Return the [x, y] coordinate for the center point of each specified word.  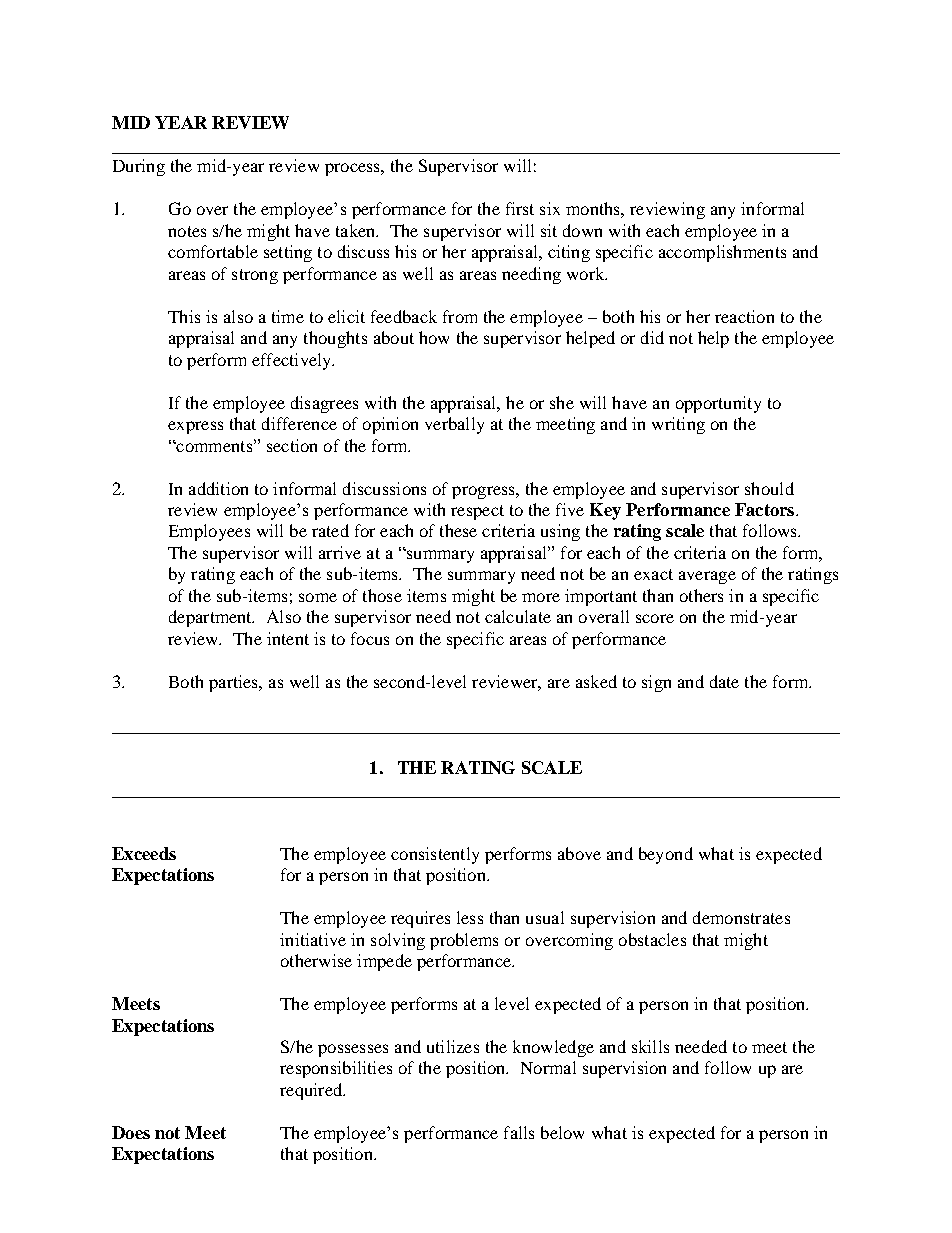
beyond [666, 855]
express [195, 427]
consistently [435, 855]
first [520, 208]
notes [187, 231]
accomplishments [722, 253]
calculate [518, 616]
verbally [454, 425]
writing [678, 425]
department [211, 618]
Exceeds [144, 853]
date [724, 681]
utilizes [453, 1046]
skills [650, 1046]
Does [131, 1132]
